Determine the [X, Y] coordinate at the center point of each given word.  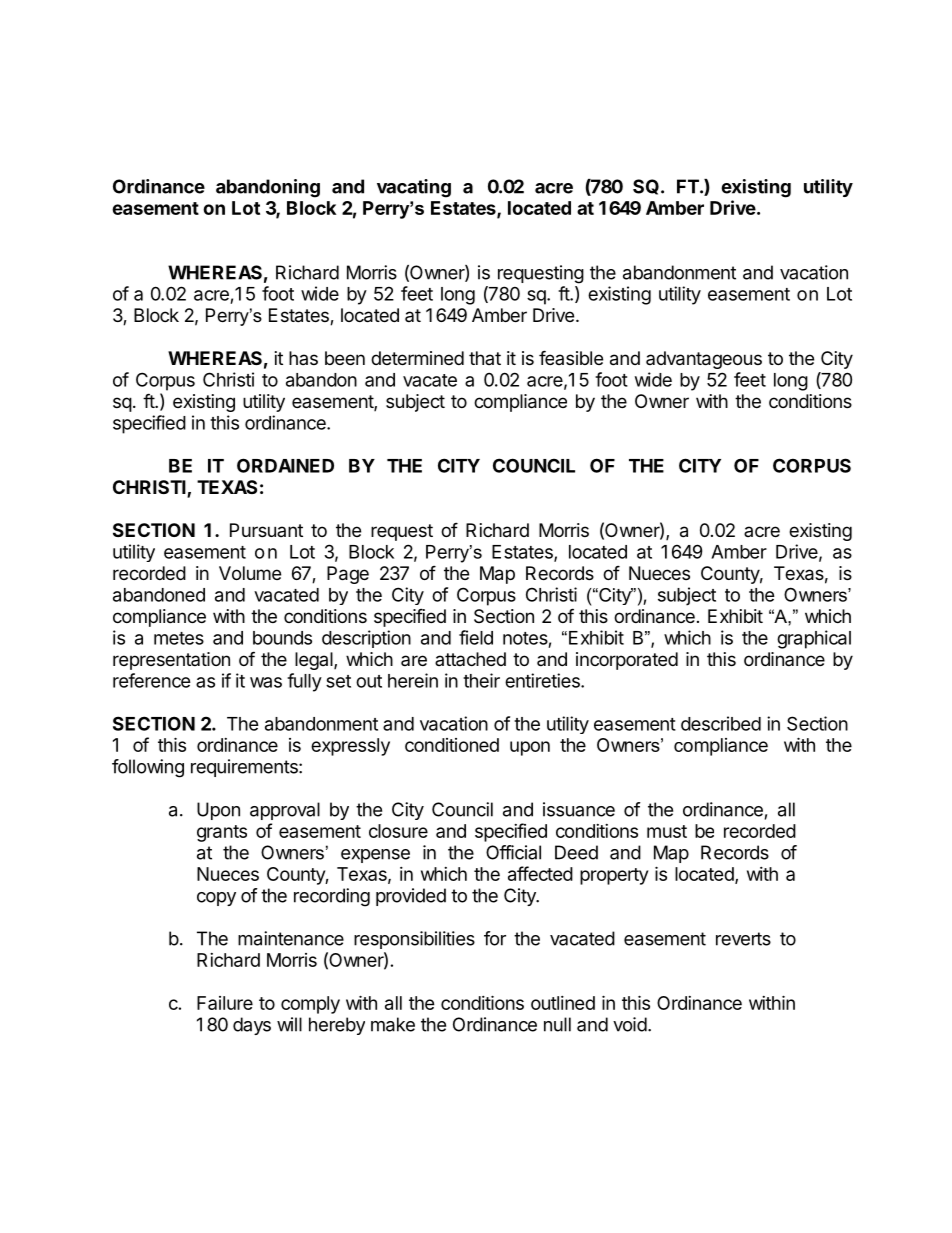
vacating [414, 188]
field [476, 637]
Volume [250, 573]
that [485, 358]
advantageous [704, 360]
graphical [814, 639]
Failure [225, 1003]
